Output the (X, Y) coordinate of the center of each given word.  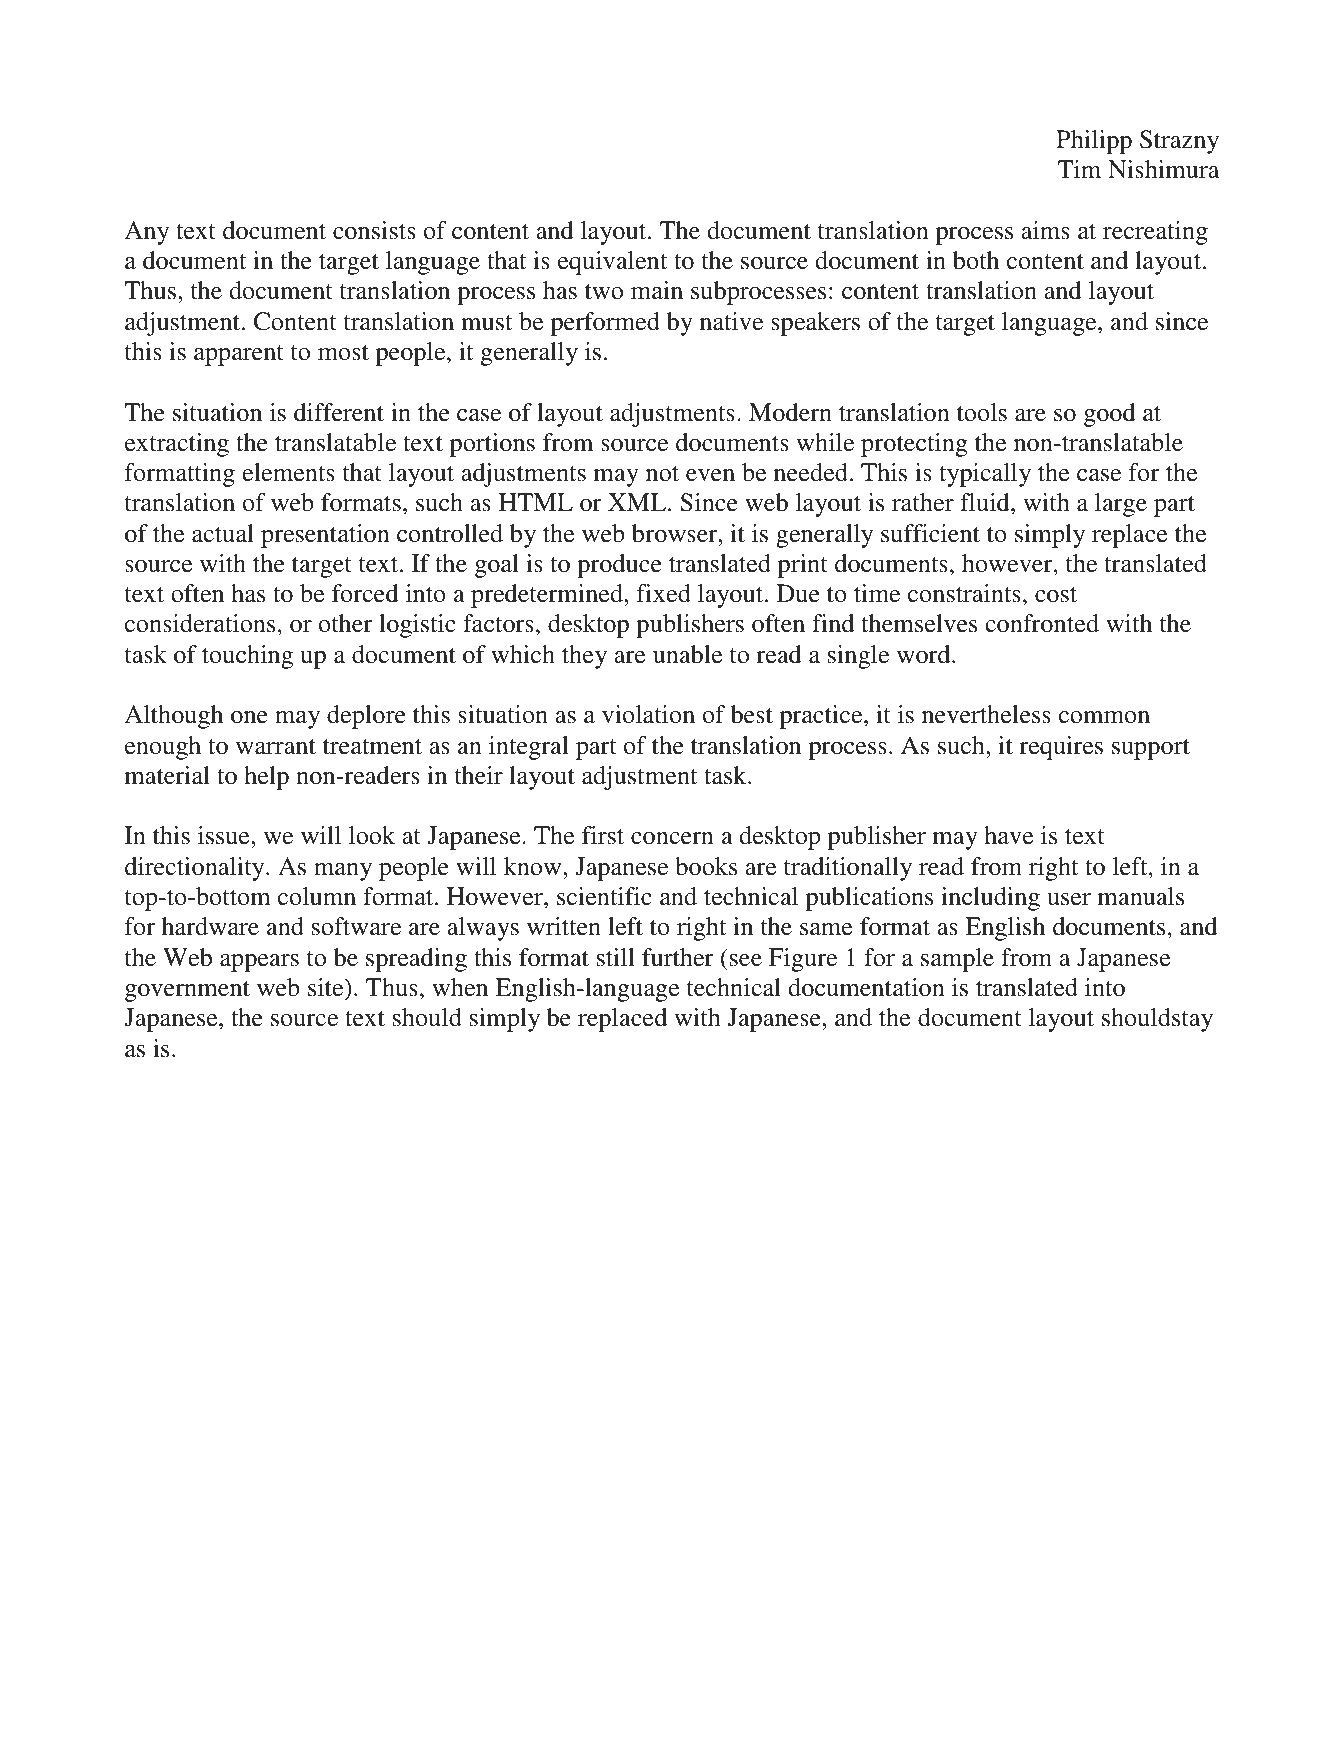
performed (605, 324)
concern (672, 838)
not (662, 474)
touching (247, 657)
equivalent (612, 263)
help (266, 778)
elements (288, 472)
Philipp (1094, 142)
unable (687, 654)
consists (374, 230)
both (976, 260)
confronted (1042, 623)
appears (259, 963)
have (1008, 835)
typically (985, 475)
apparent (239, 355)
